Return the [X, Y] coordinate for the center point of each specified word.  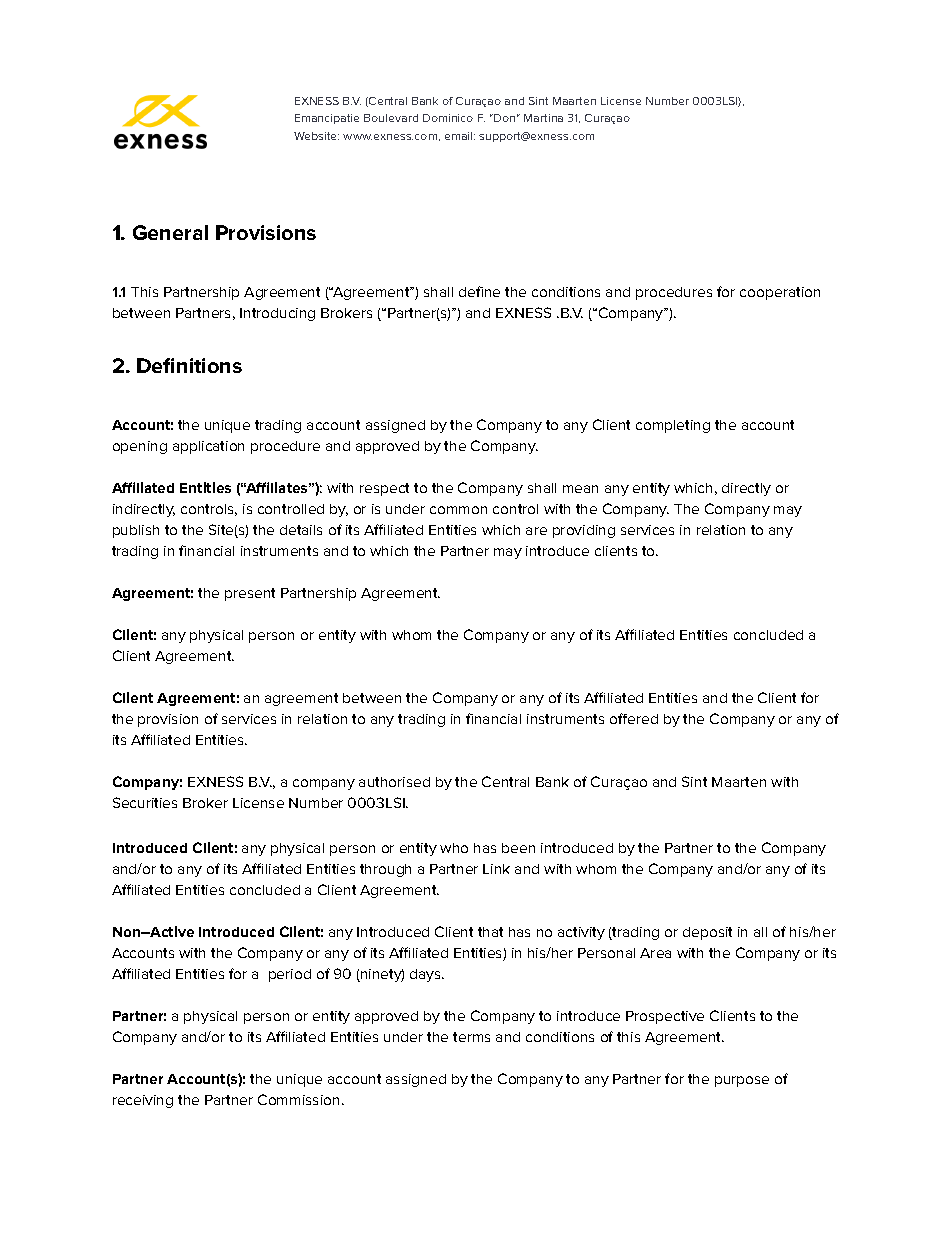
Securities [145, 802]
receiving [143, 1101]
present [250, 594]
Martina [543, 118]
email [460, 136]
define [479, 291]
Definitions [189, 365]
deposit [707, 933]
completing [673, 426]
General [170, 232]
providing [584, 531]
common [458, 510]
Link [496, 869]
